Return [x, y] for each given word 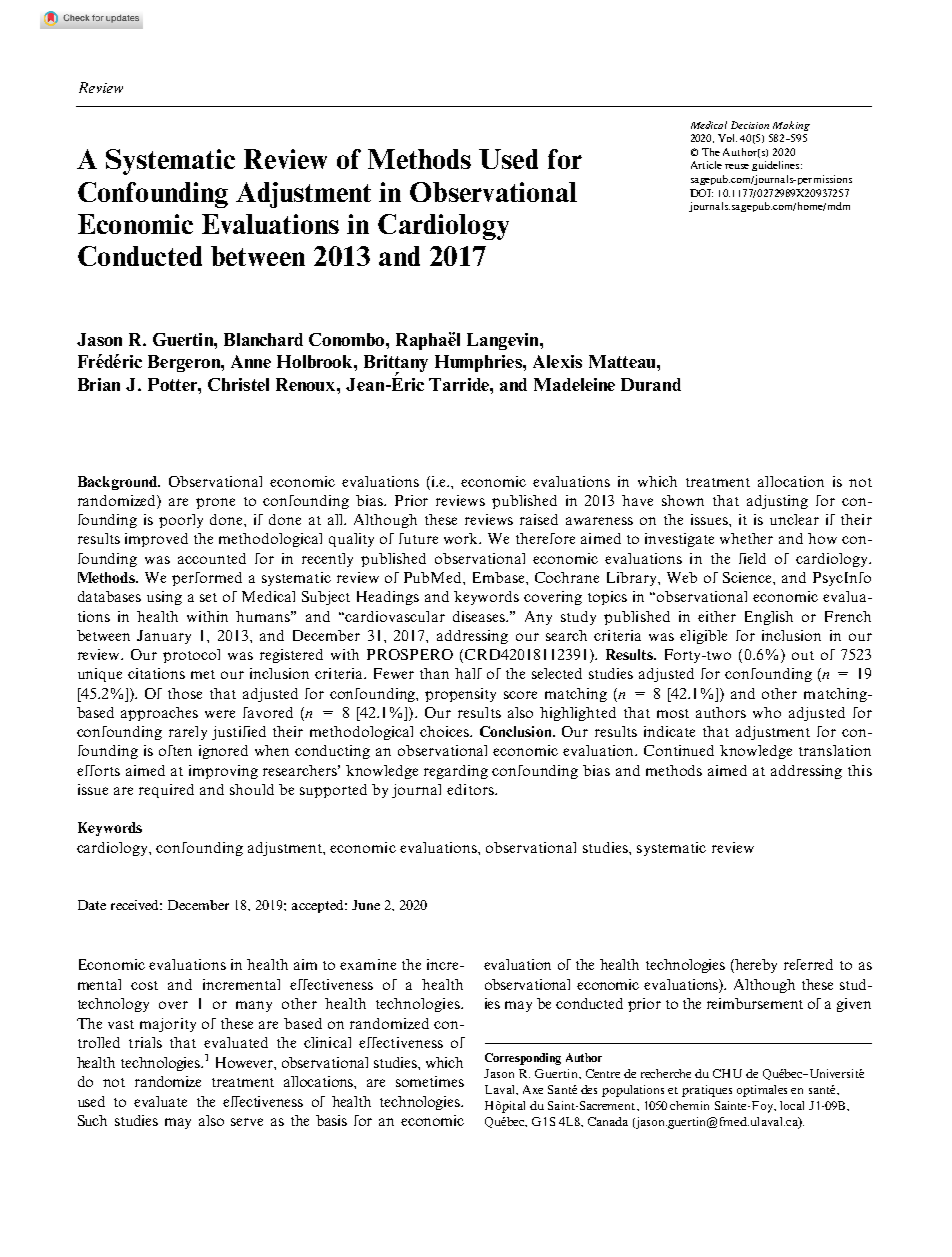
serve [247, 1122]
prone [215, 503]
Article [706, 165]
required [166, 791]
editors [471, 789]
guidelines [777, 166]
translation [835, 750]
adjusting [777, 502]
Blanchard [263, 339]
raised [539, 519]
